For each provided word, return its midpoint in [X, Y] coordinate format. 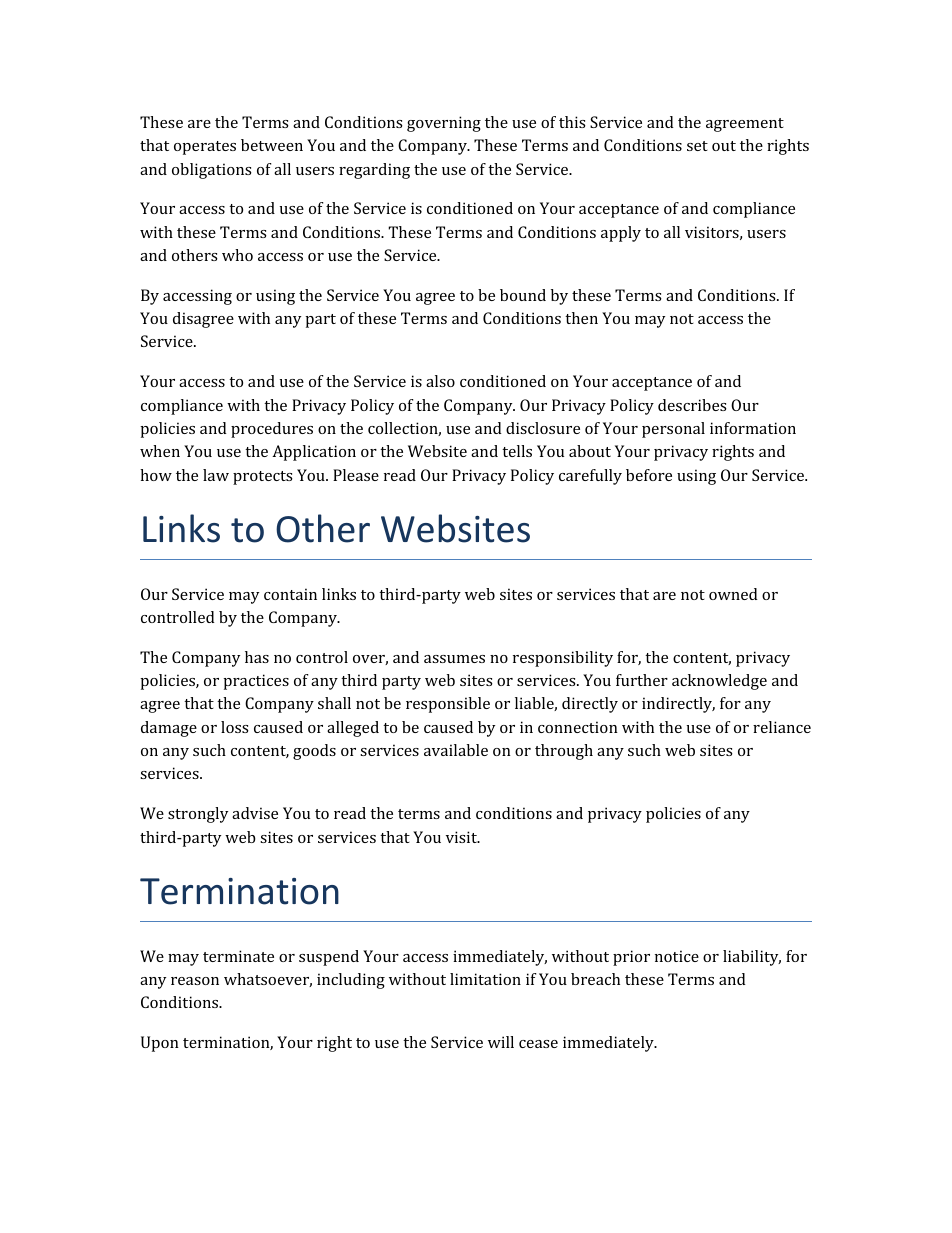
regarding [374, 171]
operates [205, 148]
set [697, 146]
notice [677, 956]
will [501, 1042]
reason [195, 981]
